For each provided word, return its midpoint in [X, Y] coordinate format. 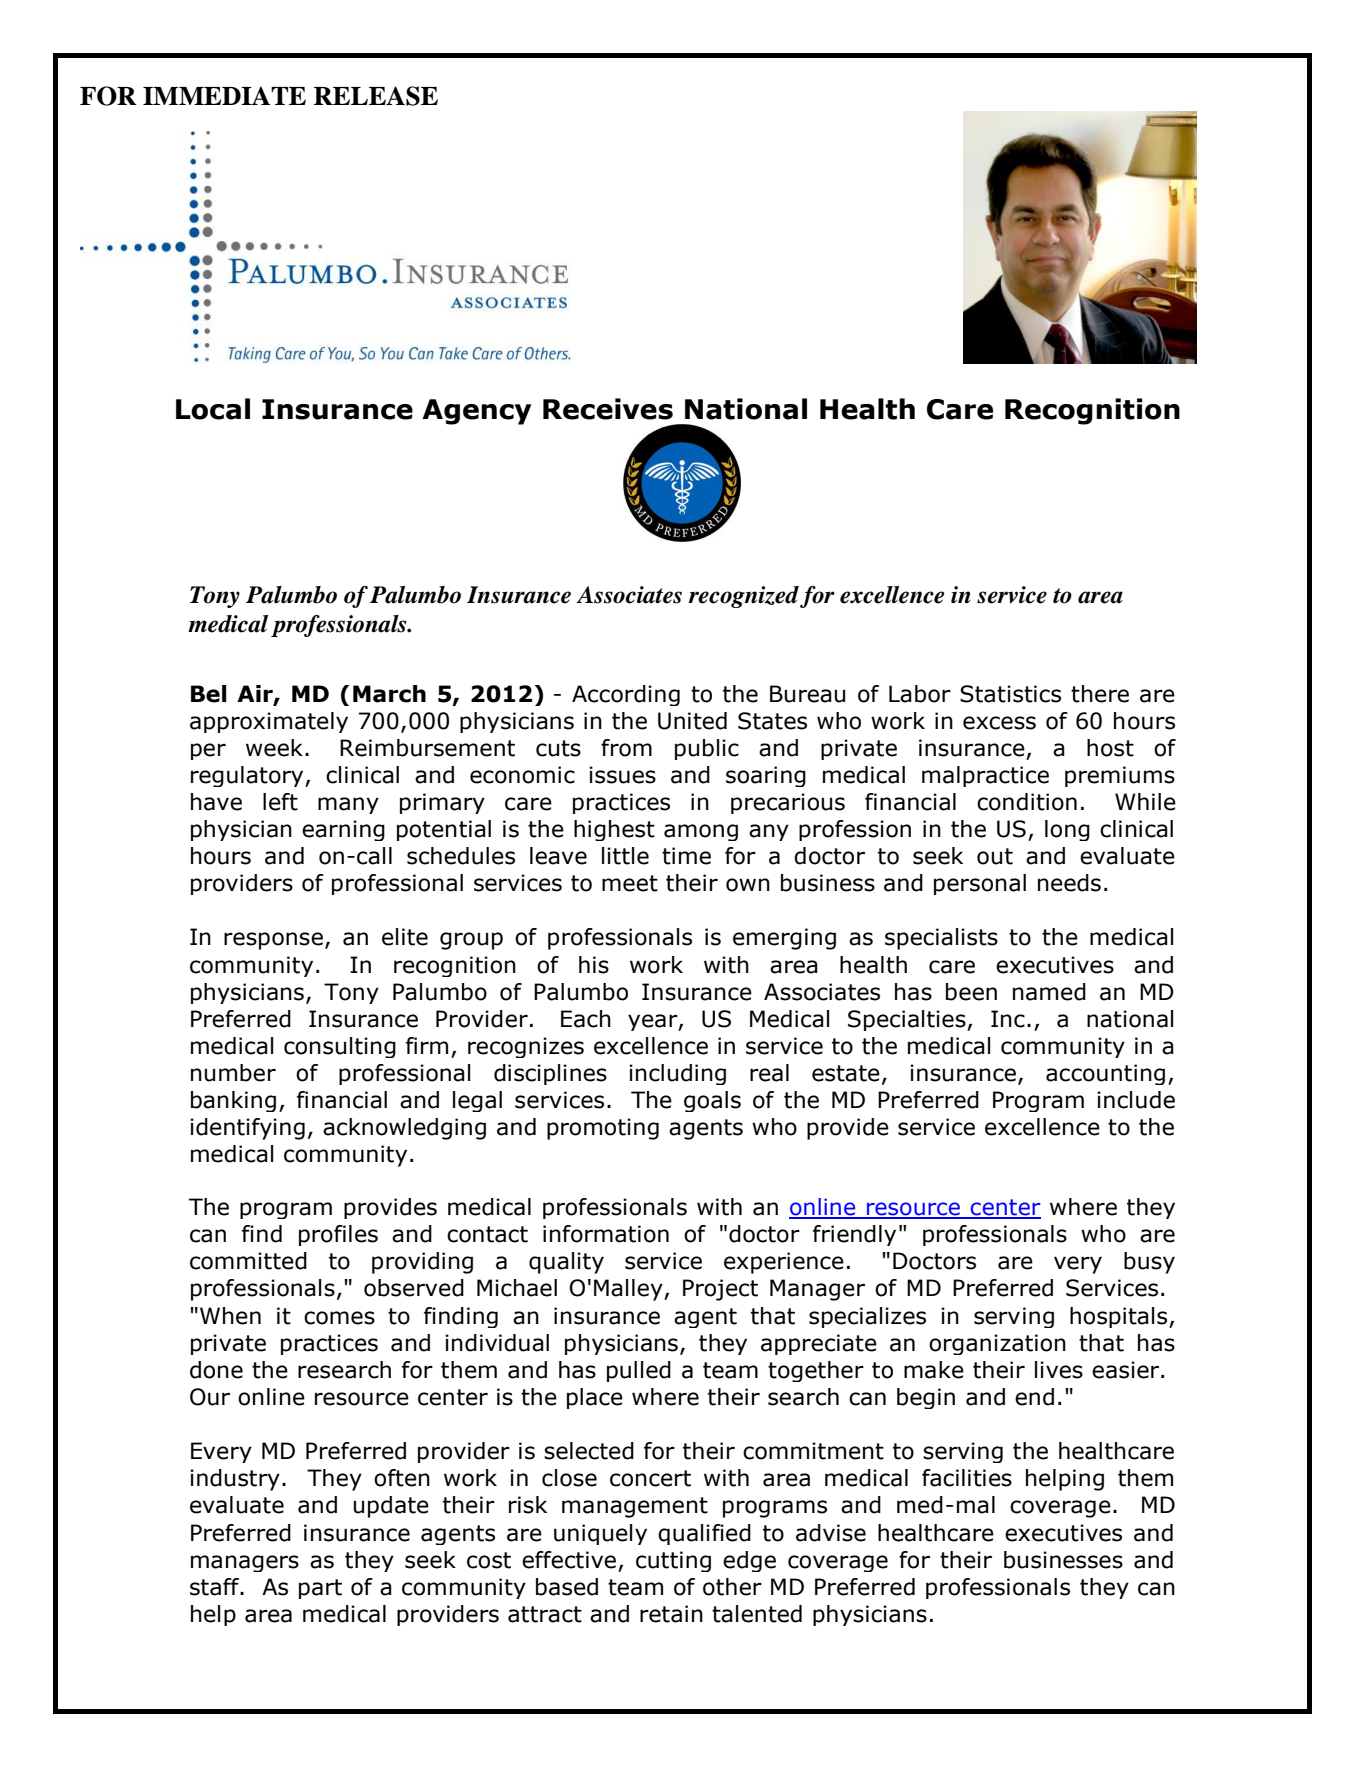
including [677, 1074]
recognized [744, 597]
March [389, 694]
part [320, 1589]
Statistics [1010, 694]
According [626, 695]
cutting [673, 1561]
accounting [1105, 1074]
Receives [608, 409]
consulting [340, 1047]
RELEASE [376, 96]
